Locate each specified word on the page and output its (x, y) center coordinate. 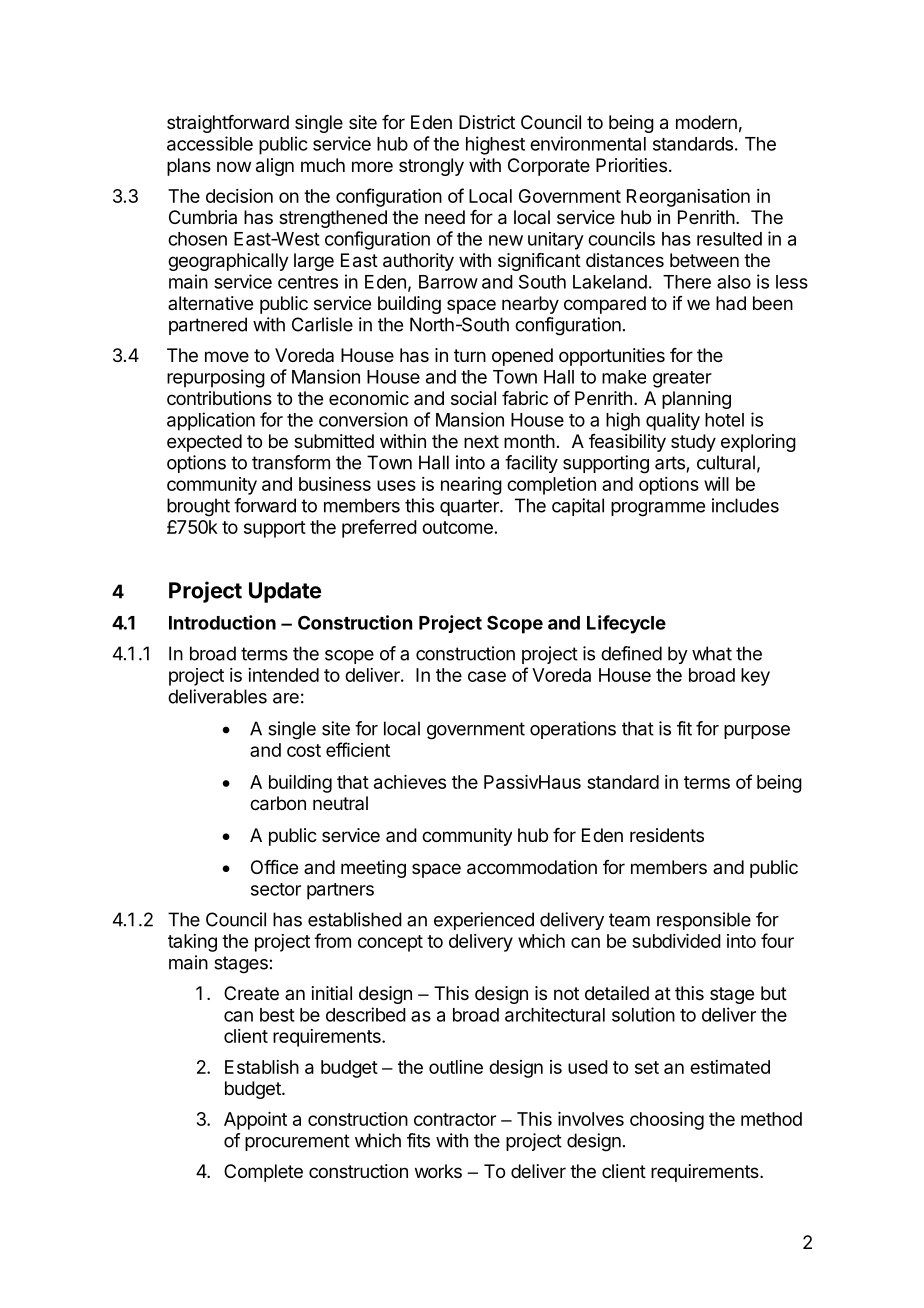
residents (667, 835)
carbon (278, 803)
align (275, 167)
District (487, 122)
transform (291, 462)
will (716, 484)
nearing (471, 486)
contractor (455, 1119)
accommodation (532, 867)
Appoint (255, 1121)
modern (706, 122)
